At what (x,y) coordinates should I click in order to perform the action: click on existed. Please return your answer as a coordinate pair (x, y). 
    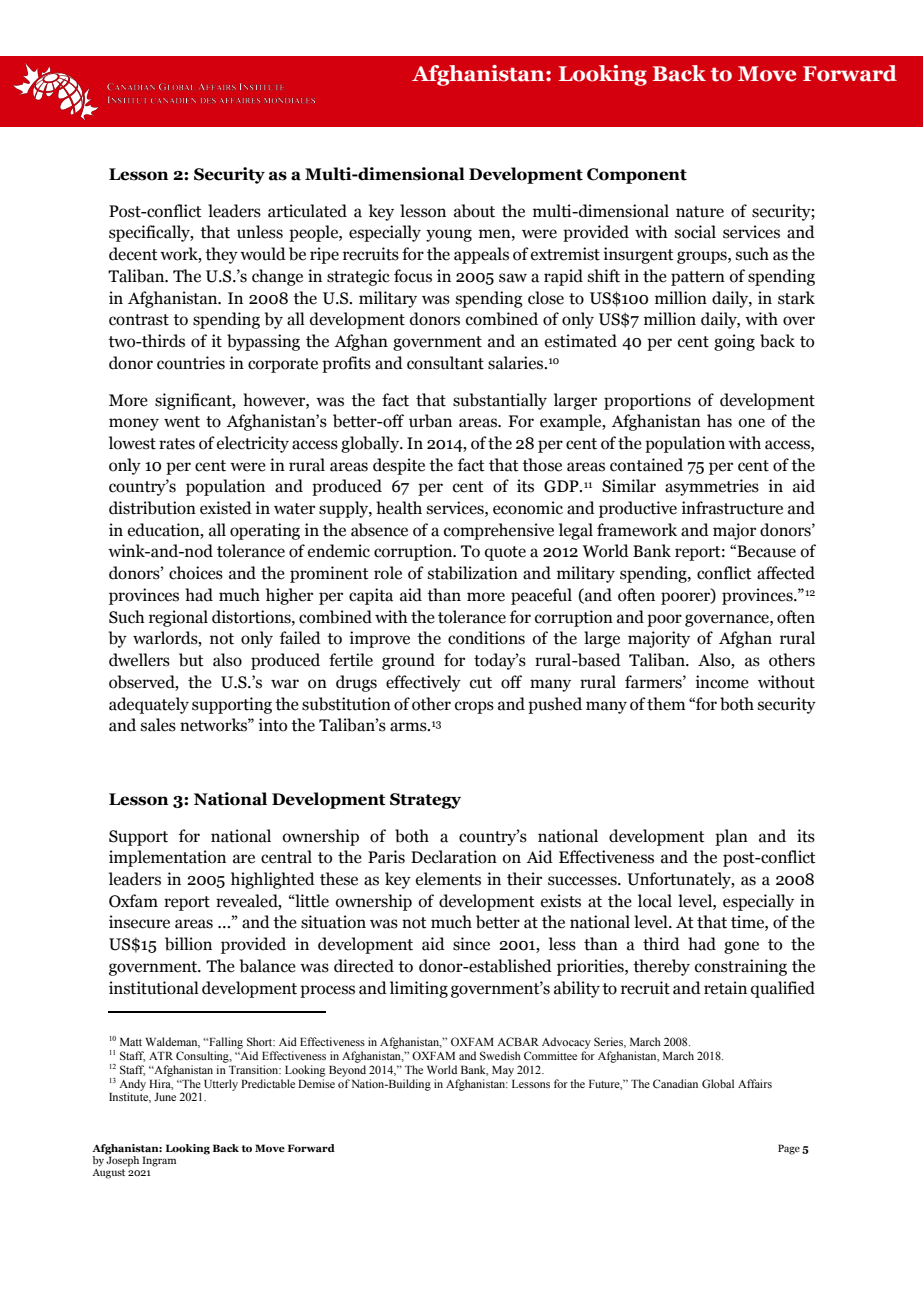
    Looking at the image, I should click on (226, 508).
